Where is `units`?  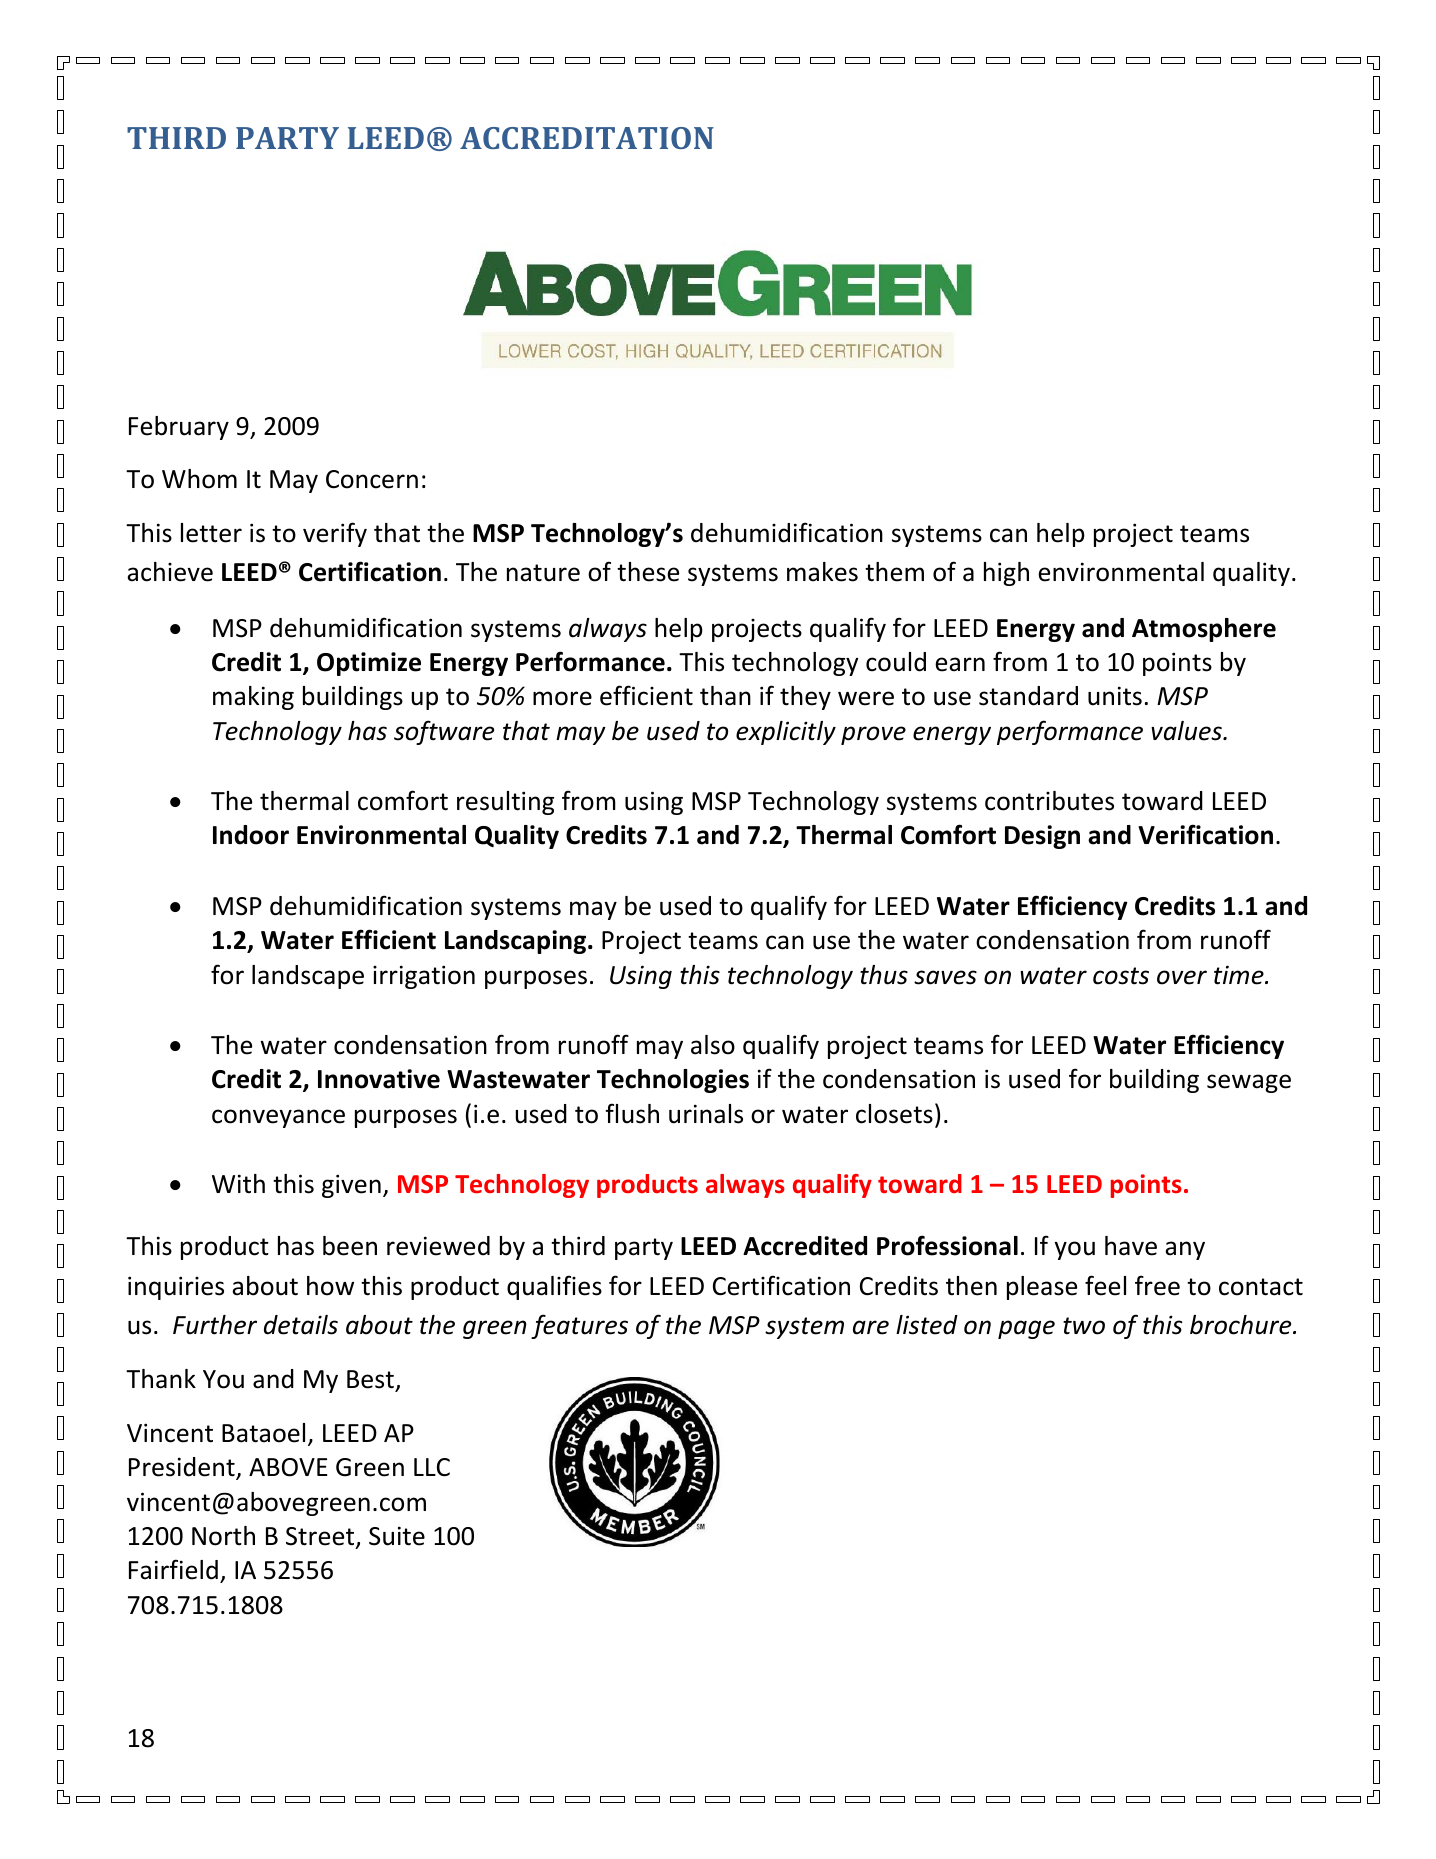
units is located at coordinates (1115, 696).
